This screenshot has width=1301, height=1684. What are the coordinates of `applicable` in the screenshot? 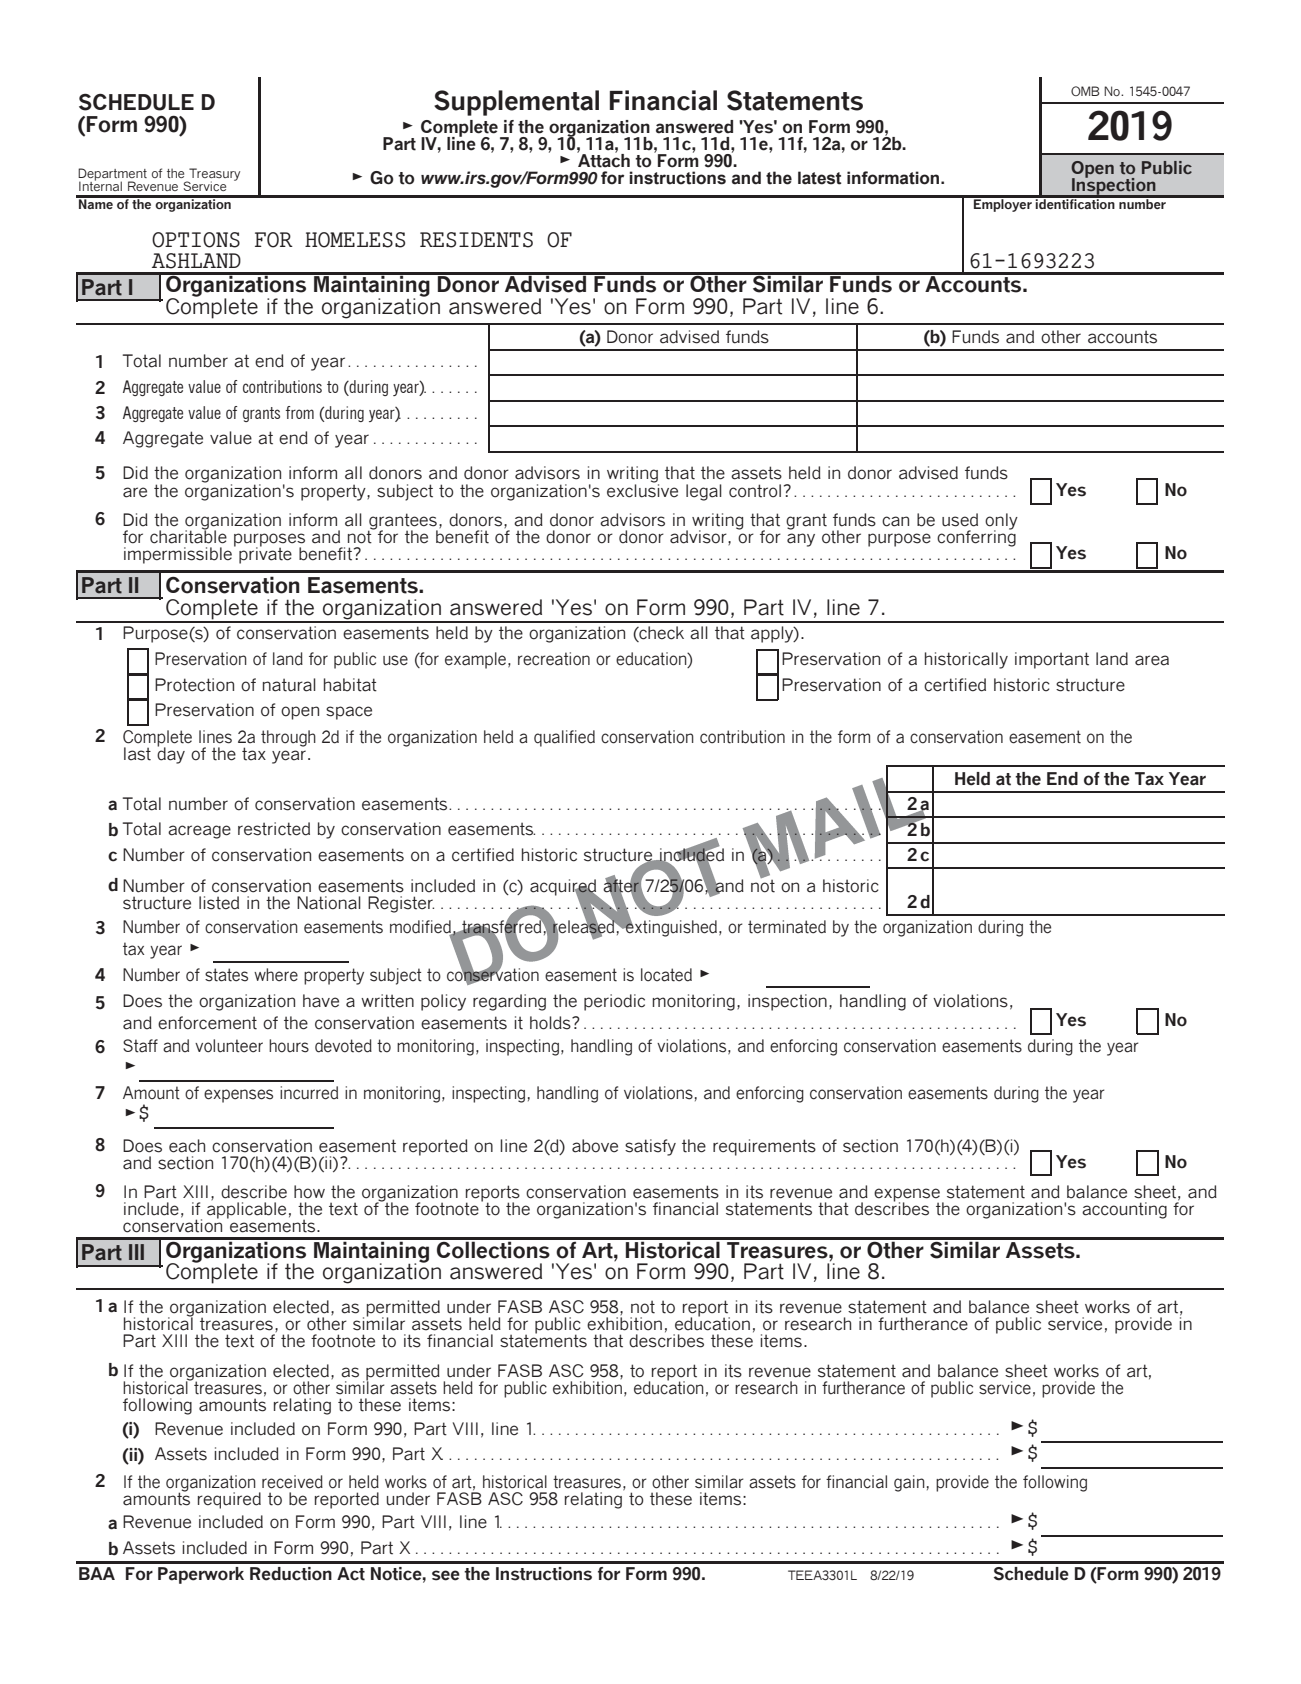 It's located at (246, 1210).
